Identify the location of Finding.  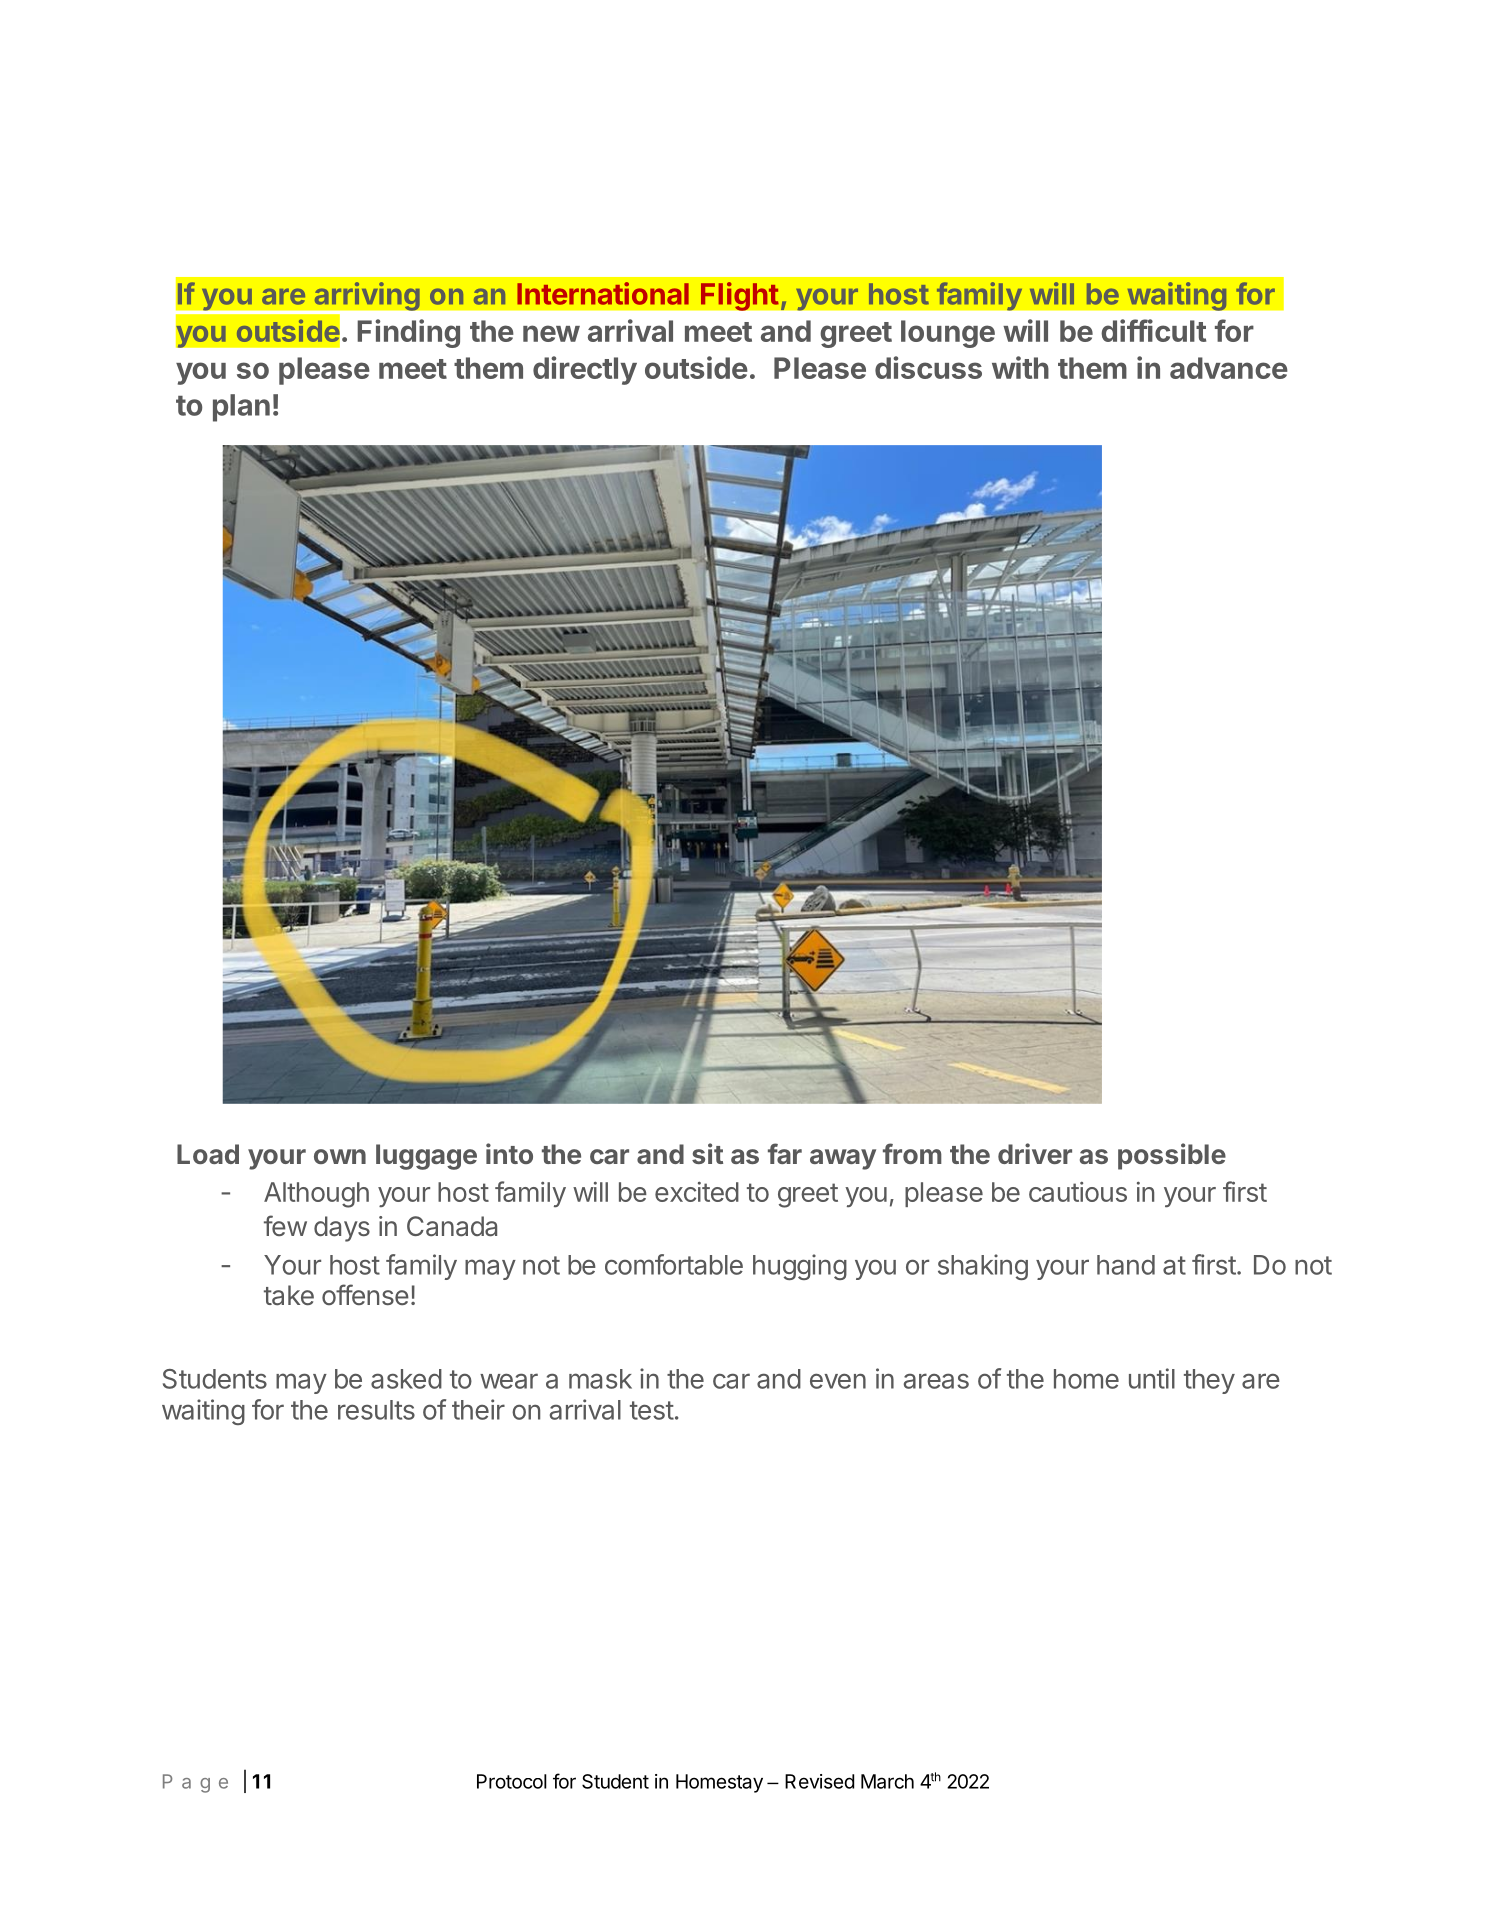
(408, 333).
